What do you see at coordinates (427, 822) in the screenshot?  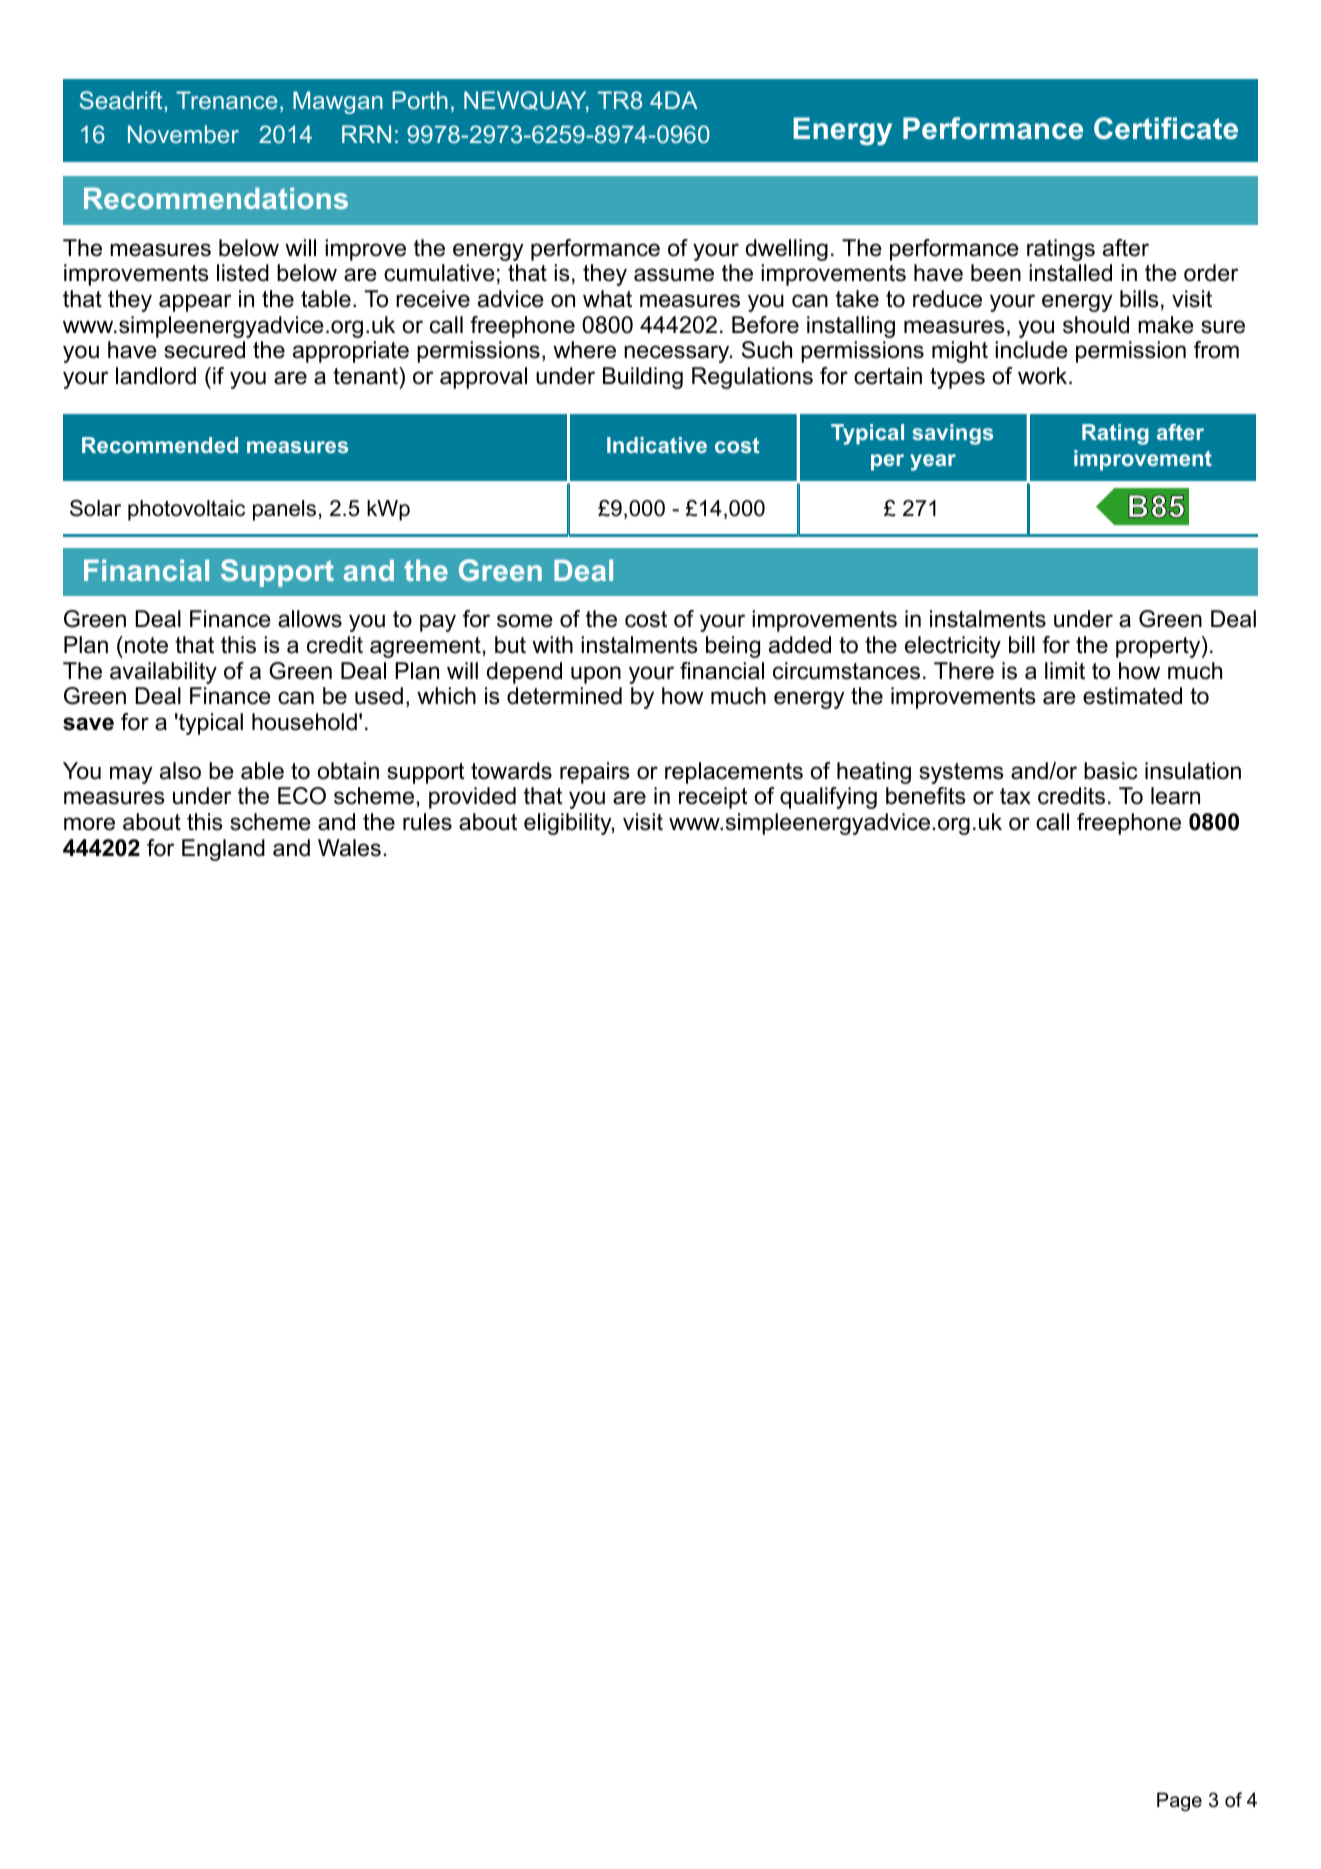 I see `rules` at bounding box center [427, 822].
